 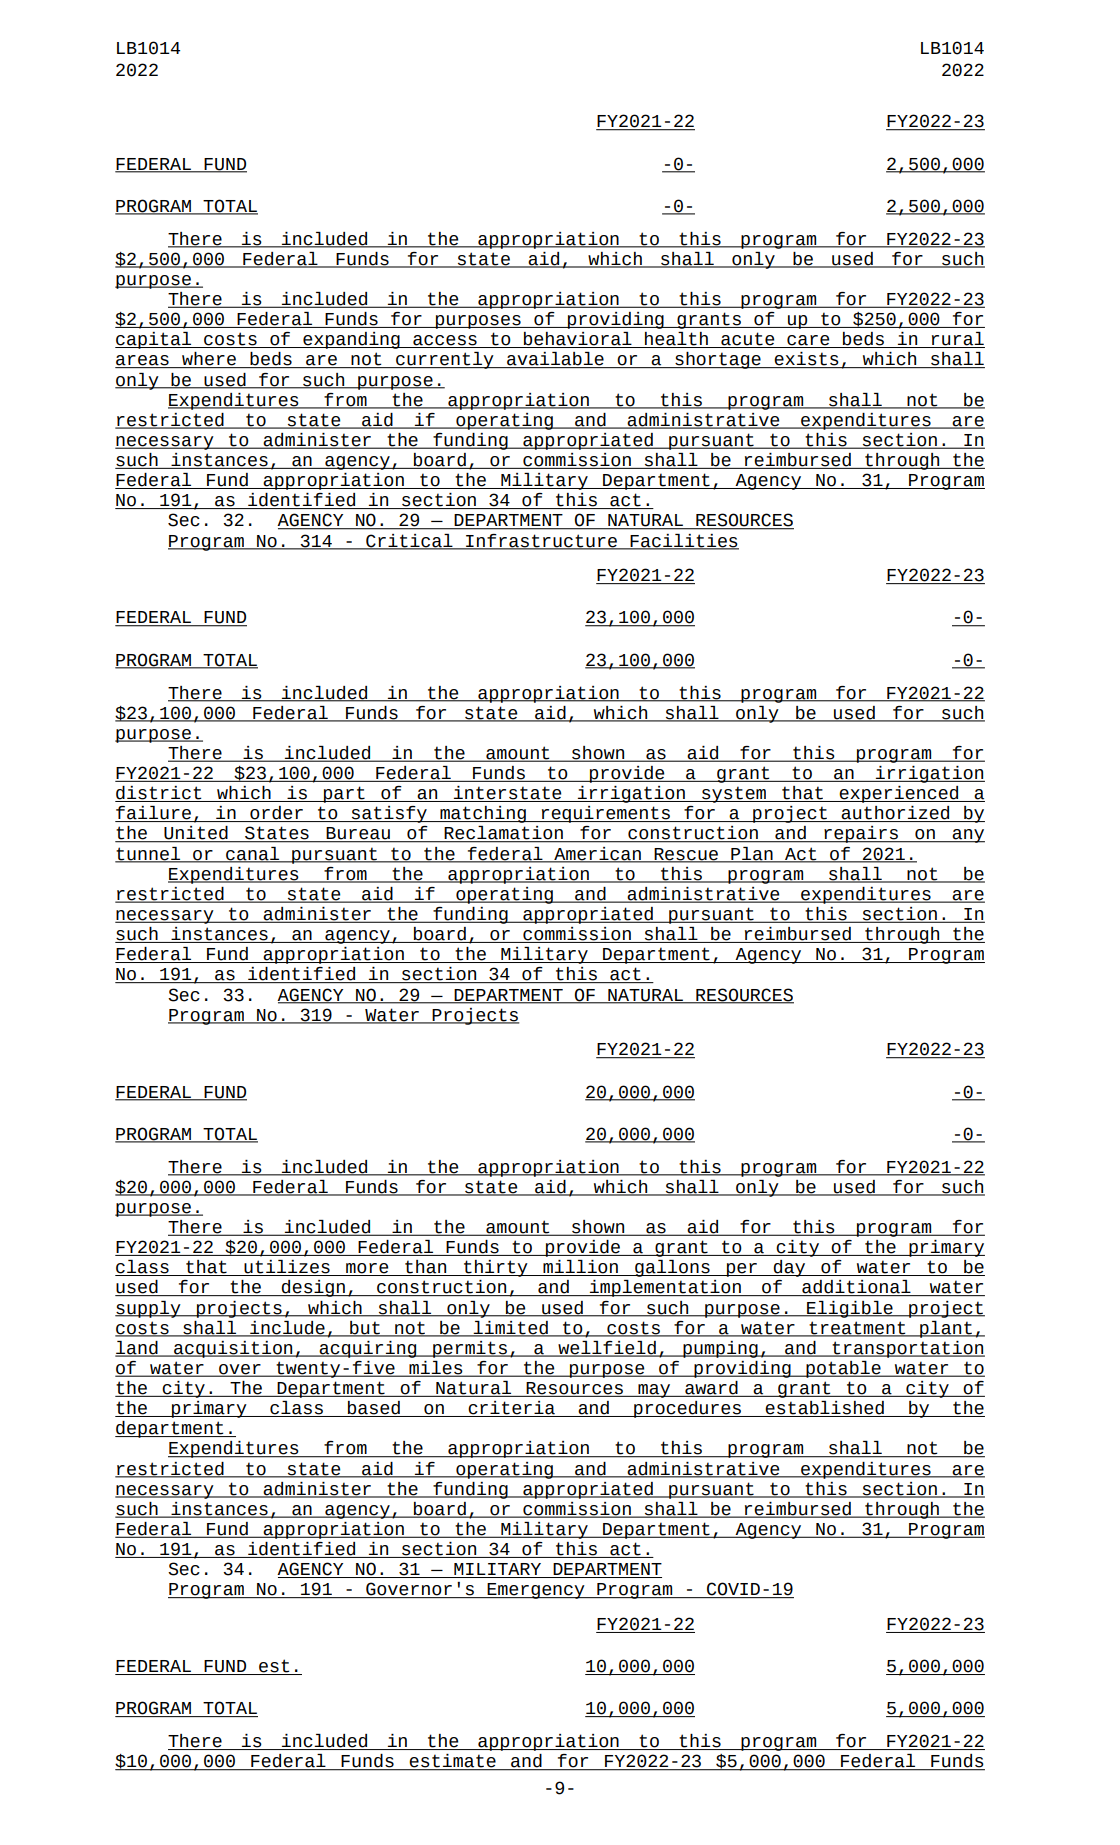 What do you see at coordinates (367, 1269) in the screenshot?
I see `more` at bounding box center [367, 1269].
